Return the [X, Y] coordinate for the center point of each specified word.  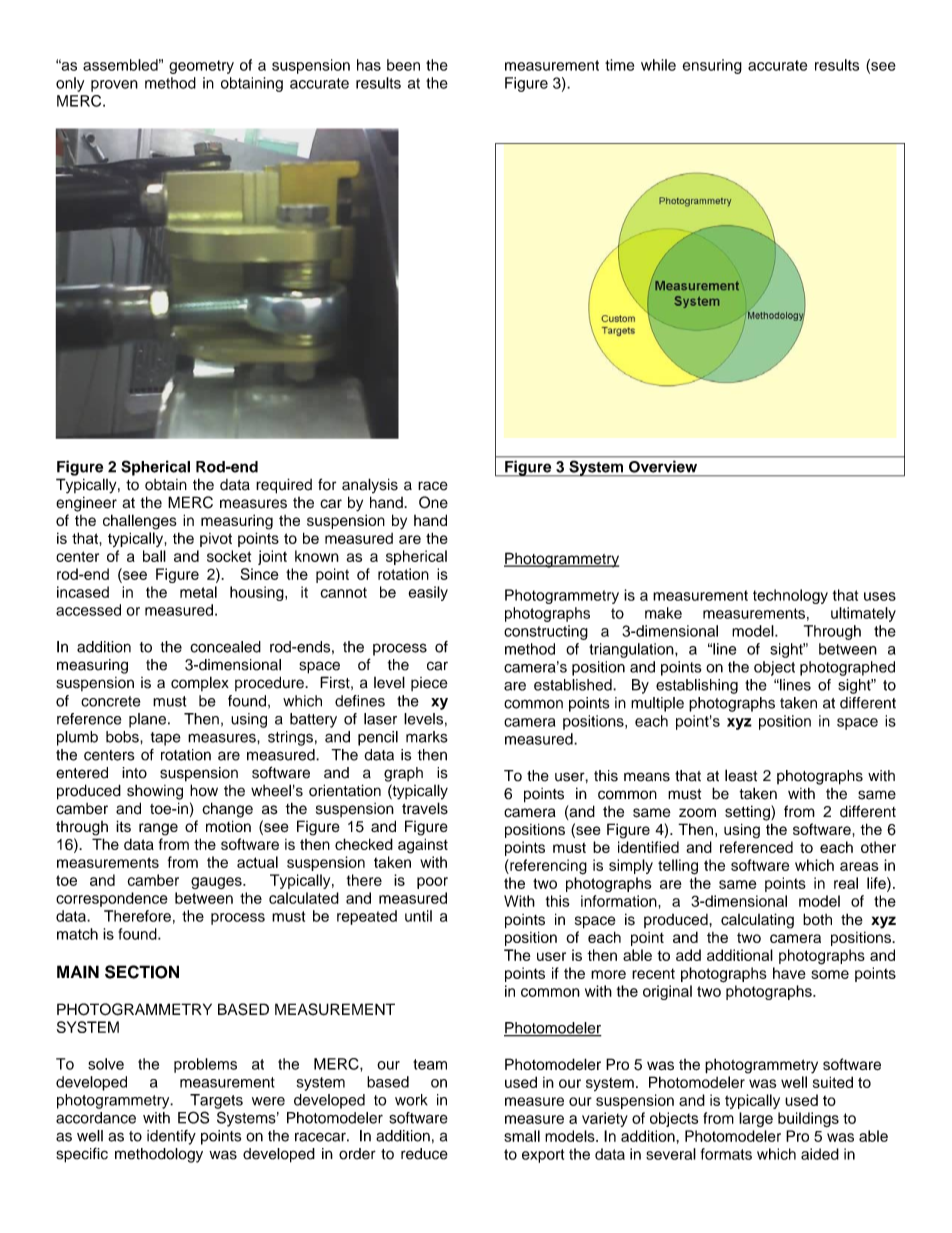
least [741, 775]
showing [155, 792]
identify [171, 1137]
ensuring [712, 66]
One [433, 502]
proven [114, 86]
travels [425, 808]
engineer [86, 504]
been [403, 65]
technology [790, 596]
